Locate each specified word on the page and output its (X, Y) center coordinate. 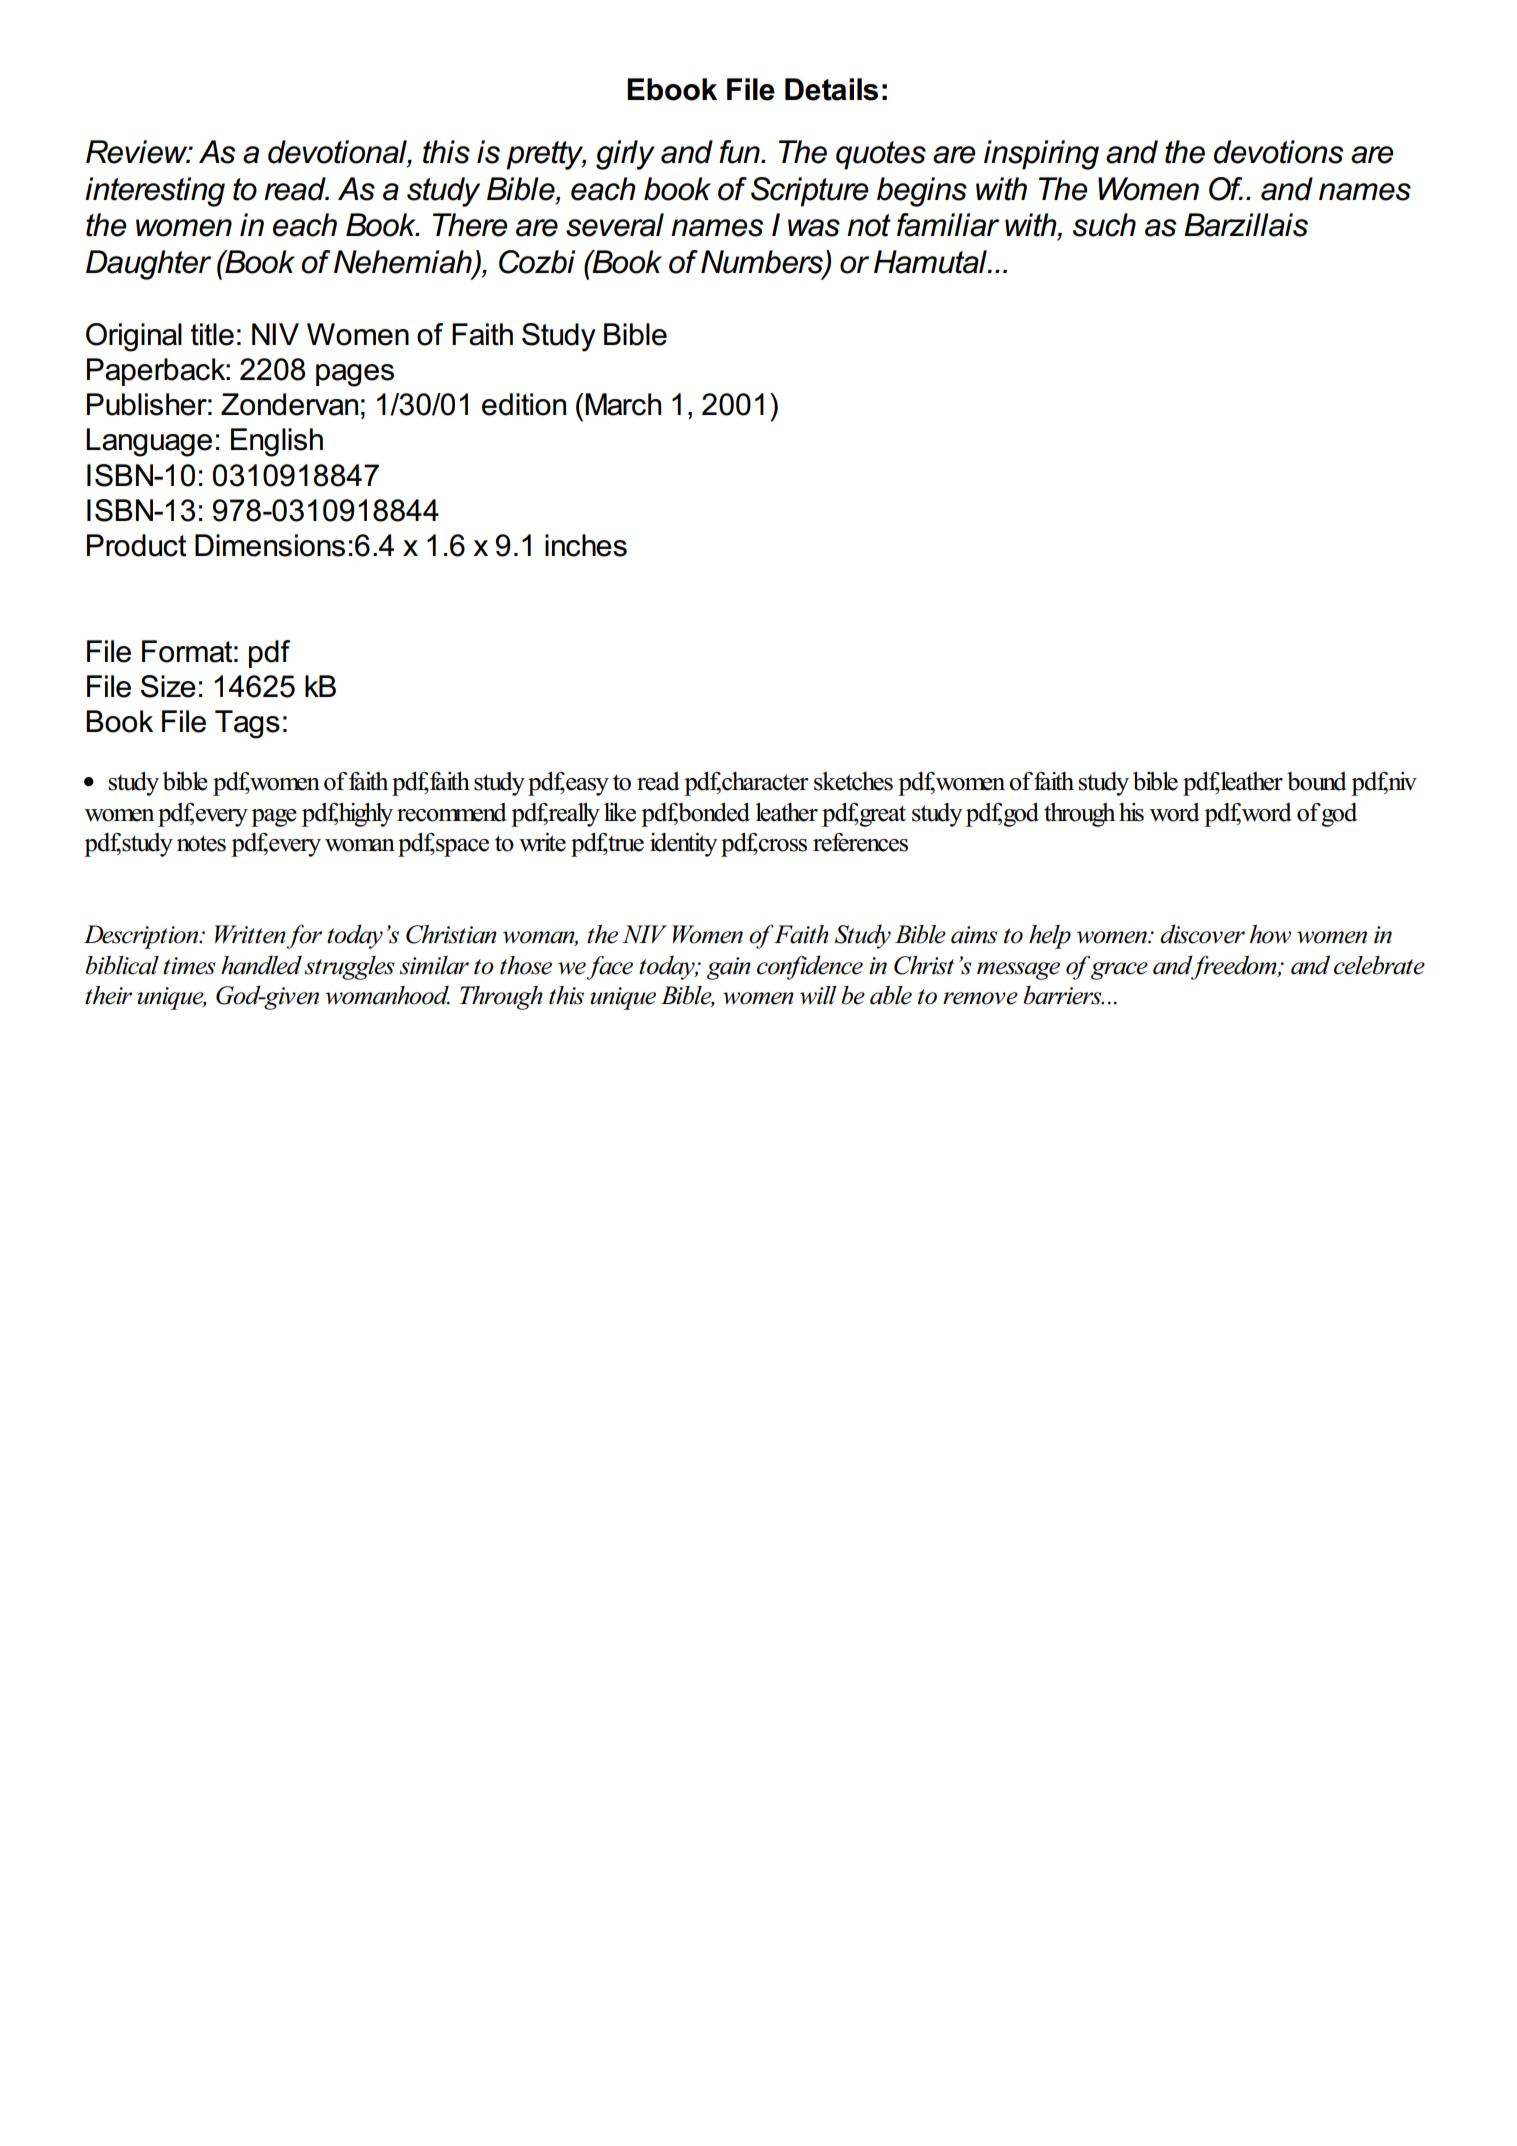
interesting (155, 192)
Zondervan (289, 404)
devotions (1278, 152)
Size (168, 686)
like (620, 812)
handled (261, 965)
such (1104, 225)
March (623, 404)
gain (729, 968)
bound (1317, 781)
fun (740, 152)
